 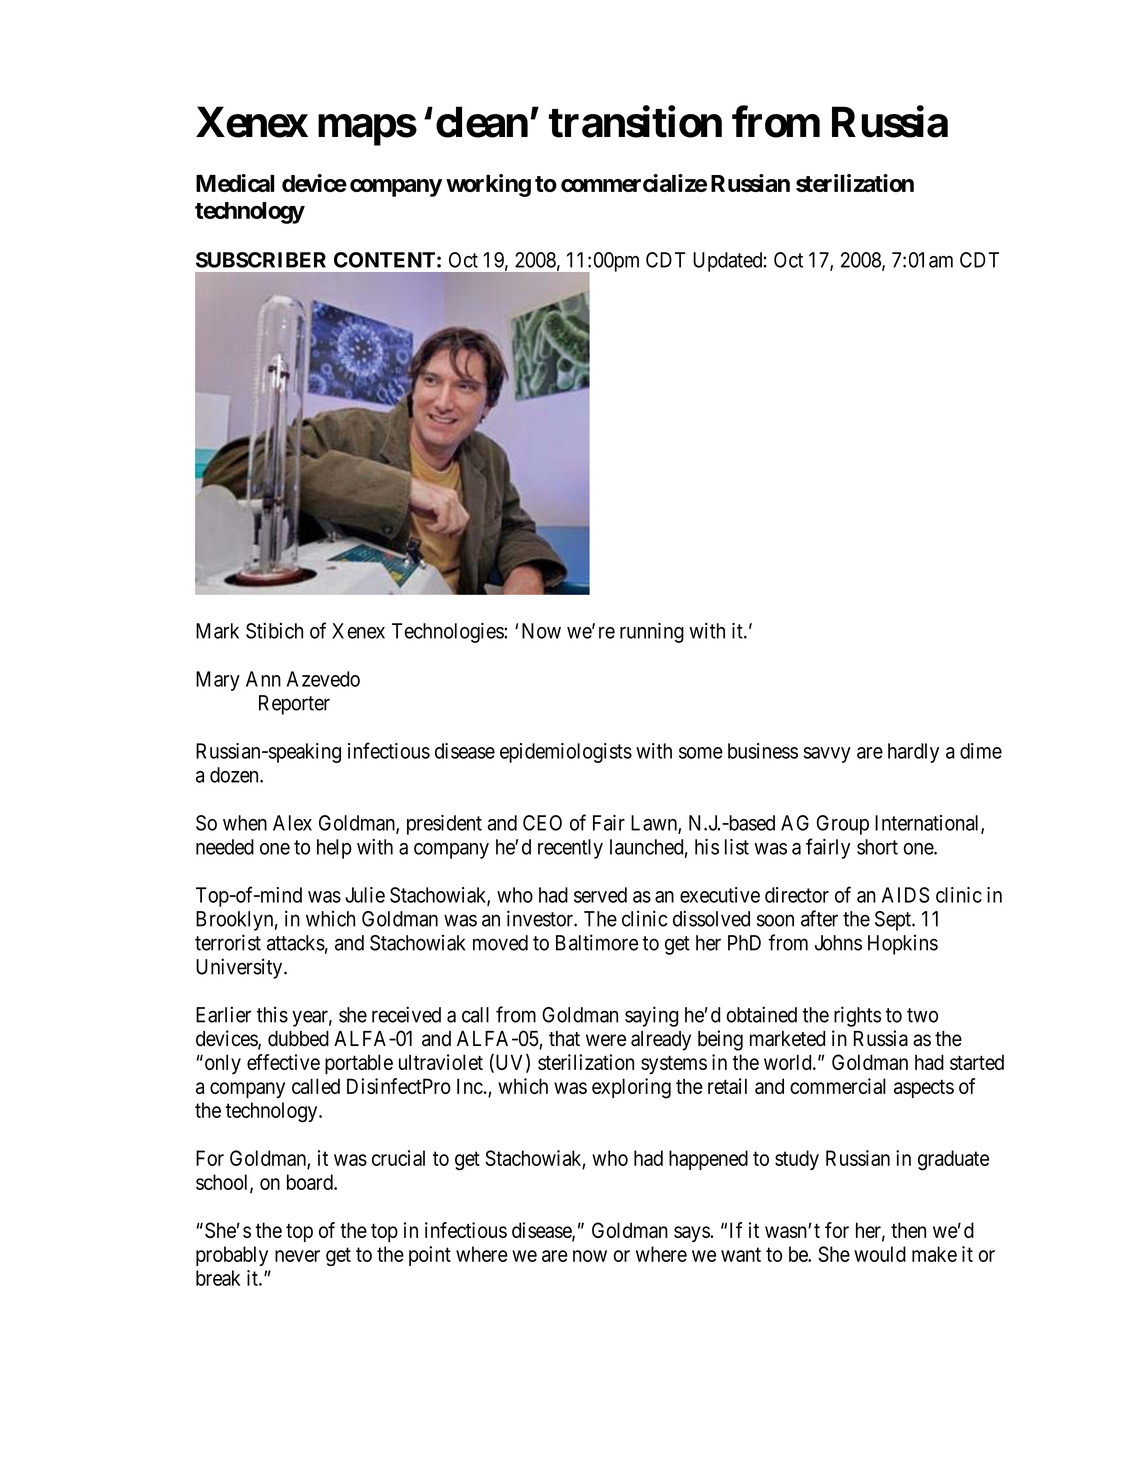 What do you see at coordinates (296, 943) in the screenshot?
I see `attacks` at bounding box center [296, 943].
